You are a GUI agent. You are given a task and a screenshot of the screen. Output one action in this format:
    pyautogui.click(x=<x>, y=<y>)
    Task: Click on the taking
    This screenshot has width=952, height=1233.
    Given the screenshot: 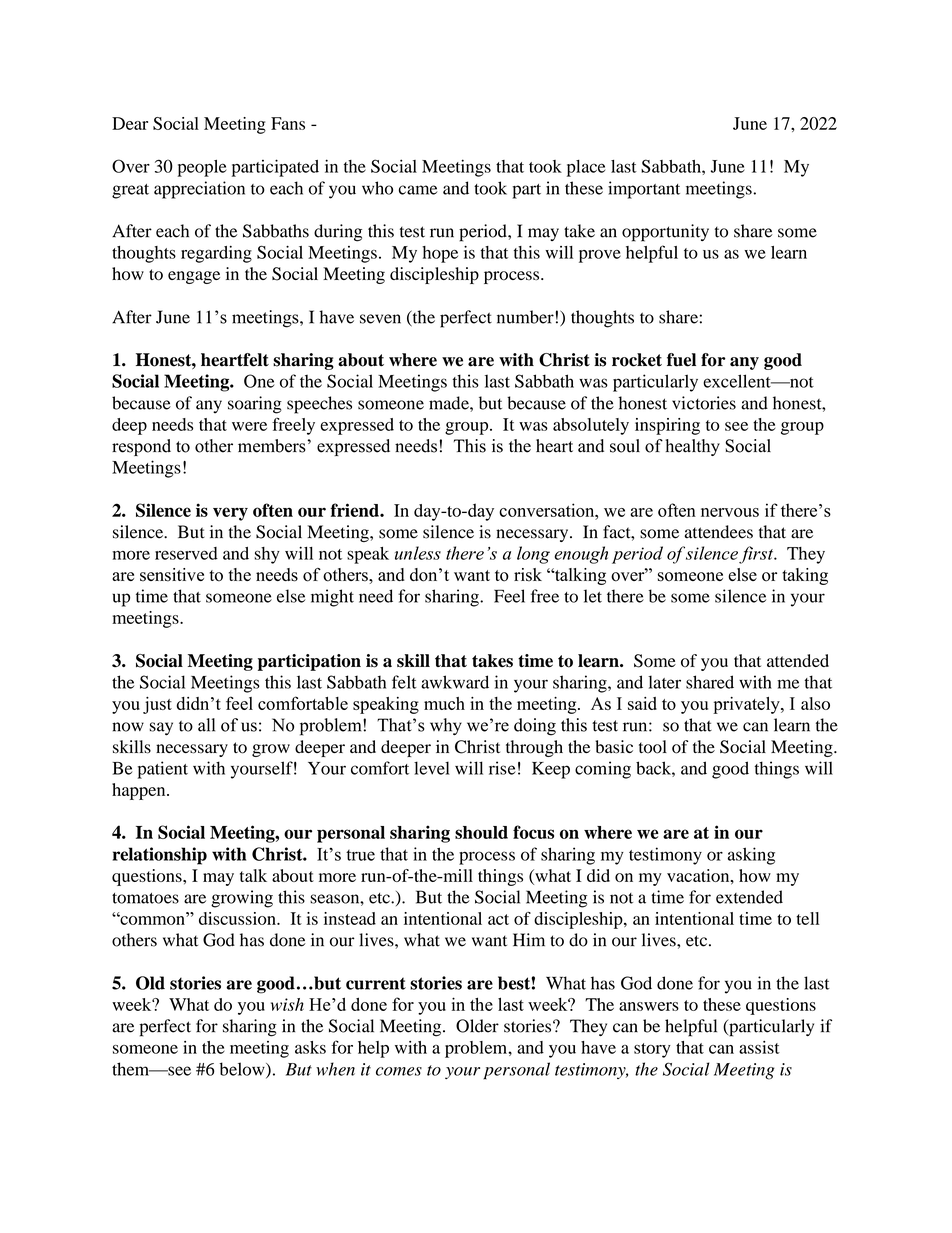 What is the action you would take?
    pyautogui.click(x=805, y=576)
